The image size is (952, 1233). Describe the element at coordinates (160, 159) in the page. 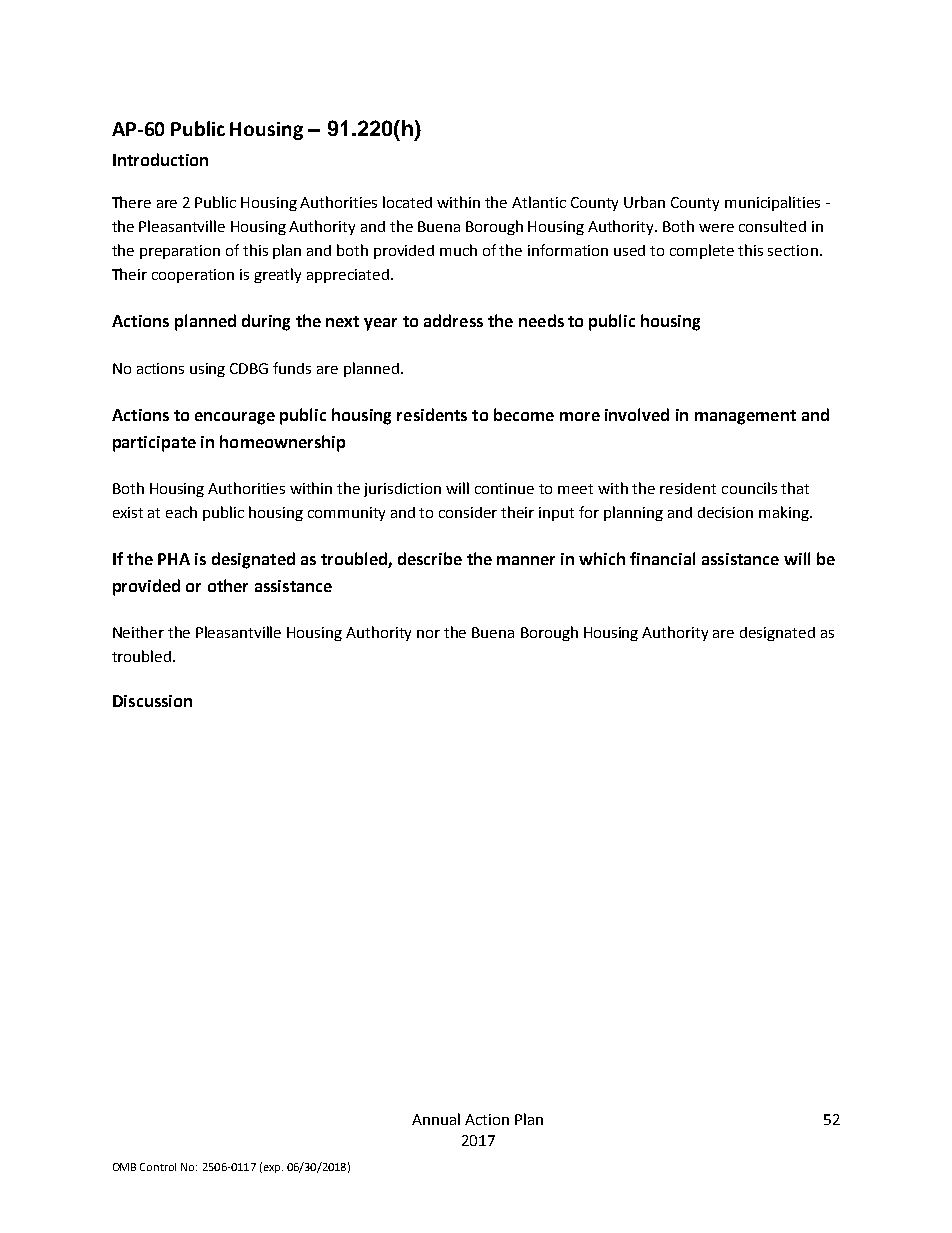

I see `Introduction` at that location.
